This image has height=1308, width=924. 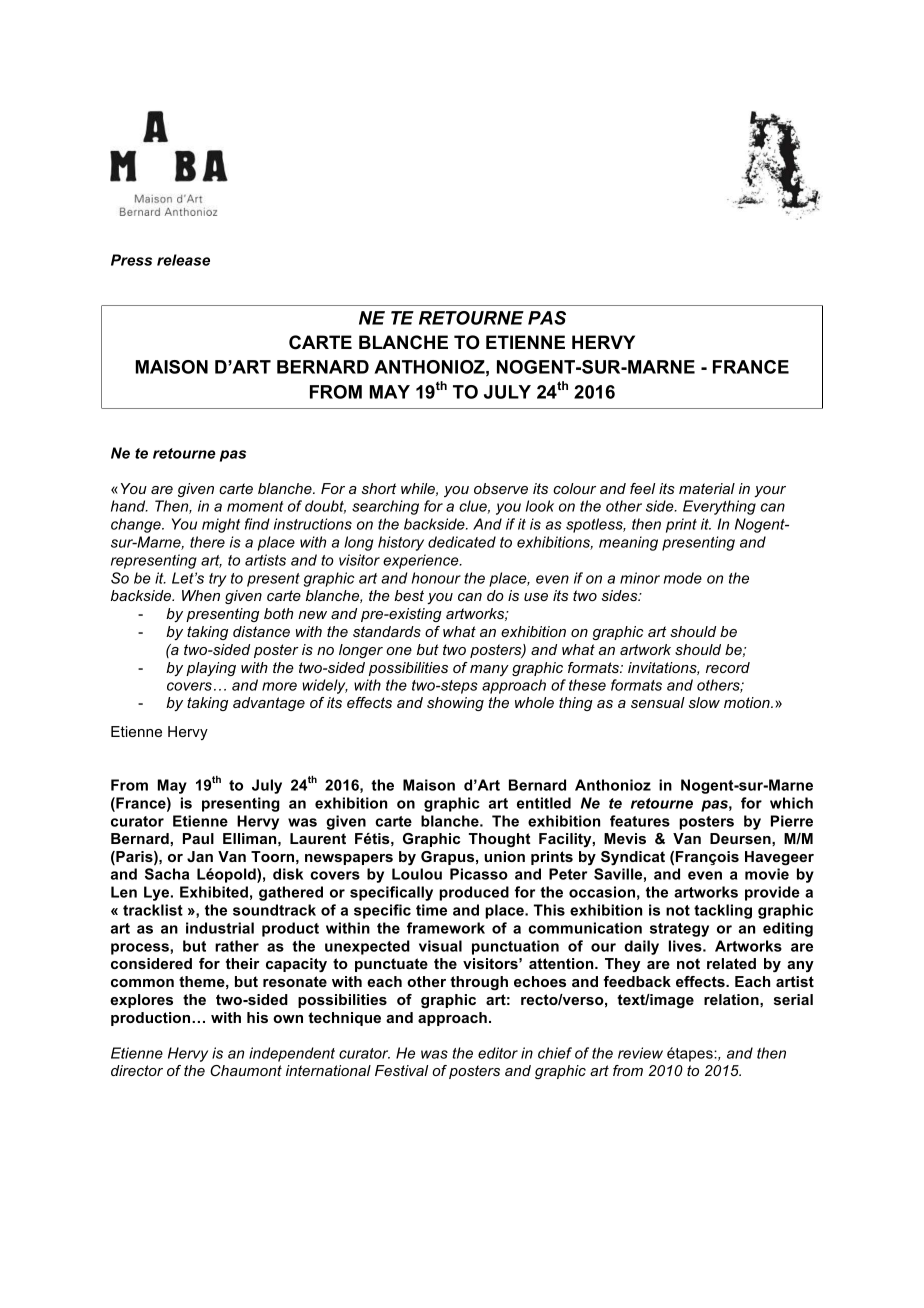 What do you see at coordinates (728, 667) in the image?
I see `record` at bounding box center [728, 667].
